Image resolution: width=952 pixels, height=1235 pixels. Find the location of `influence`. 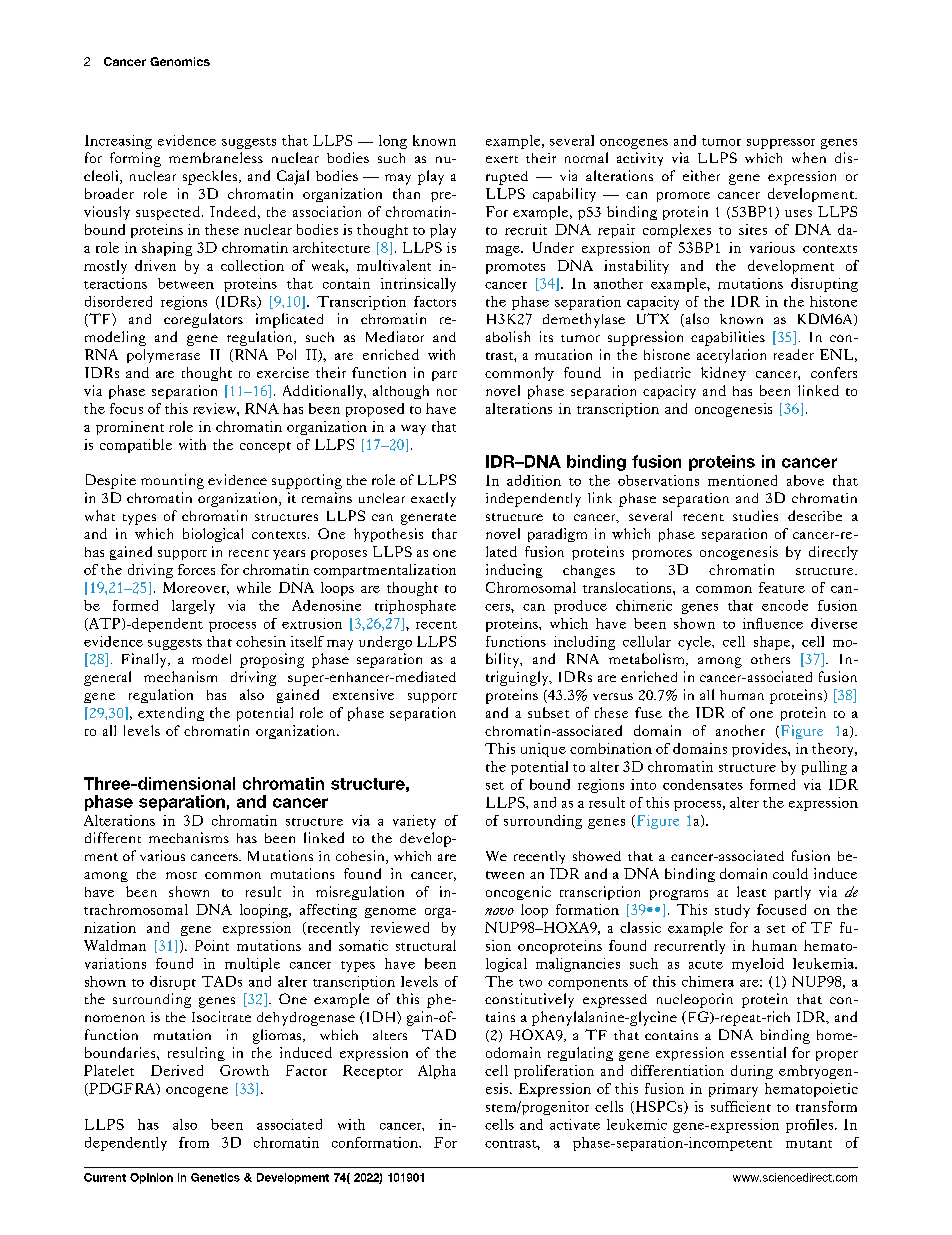

influence is located at coordinates (773, 623).
